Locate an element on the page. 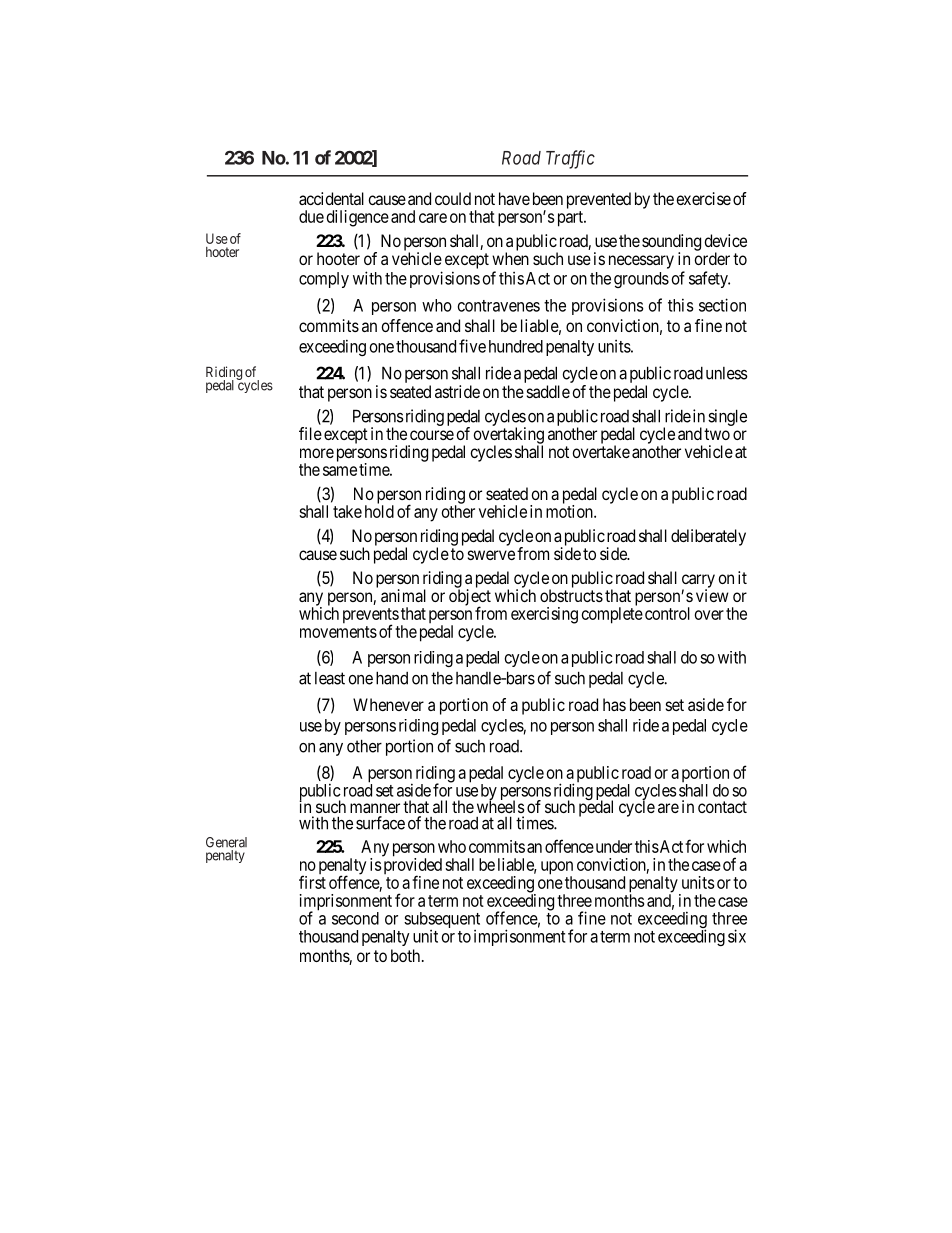 The height and width of the image is (1233, 952). first is located at coordinates (312, 882).
